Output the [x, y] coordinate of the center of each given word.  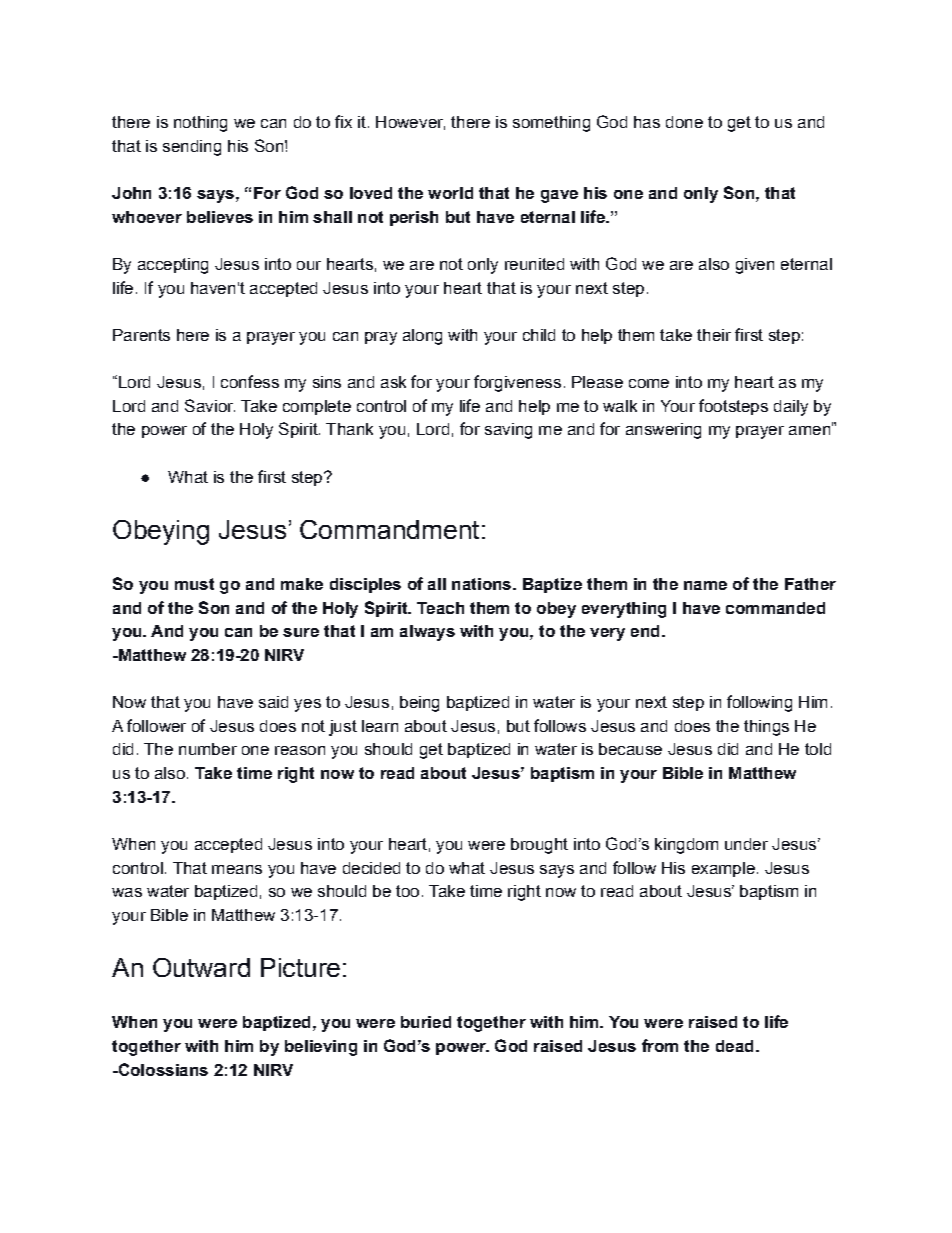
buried [426, 1022]
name [705, 585]
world [450, 193]
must [194, 584]
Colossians [162, 1069]
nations [483, 584]
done [684, 122]
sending [192, 148]
